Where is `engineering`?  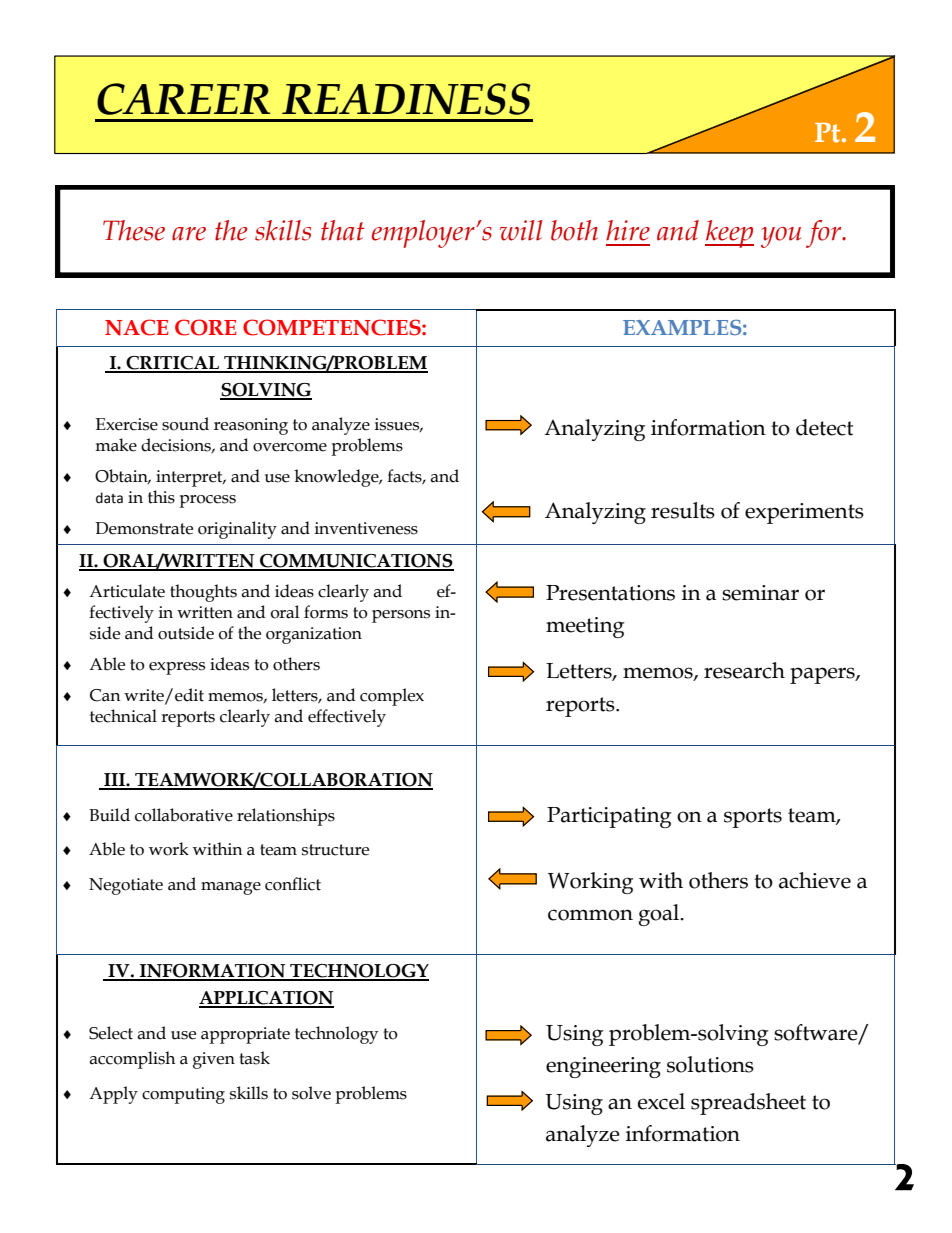
engineering is located at coordinates (603, 1067).
